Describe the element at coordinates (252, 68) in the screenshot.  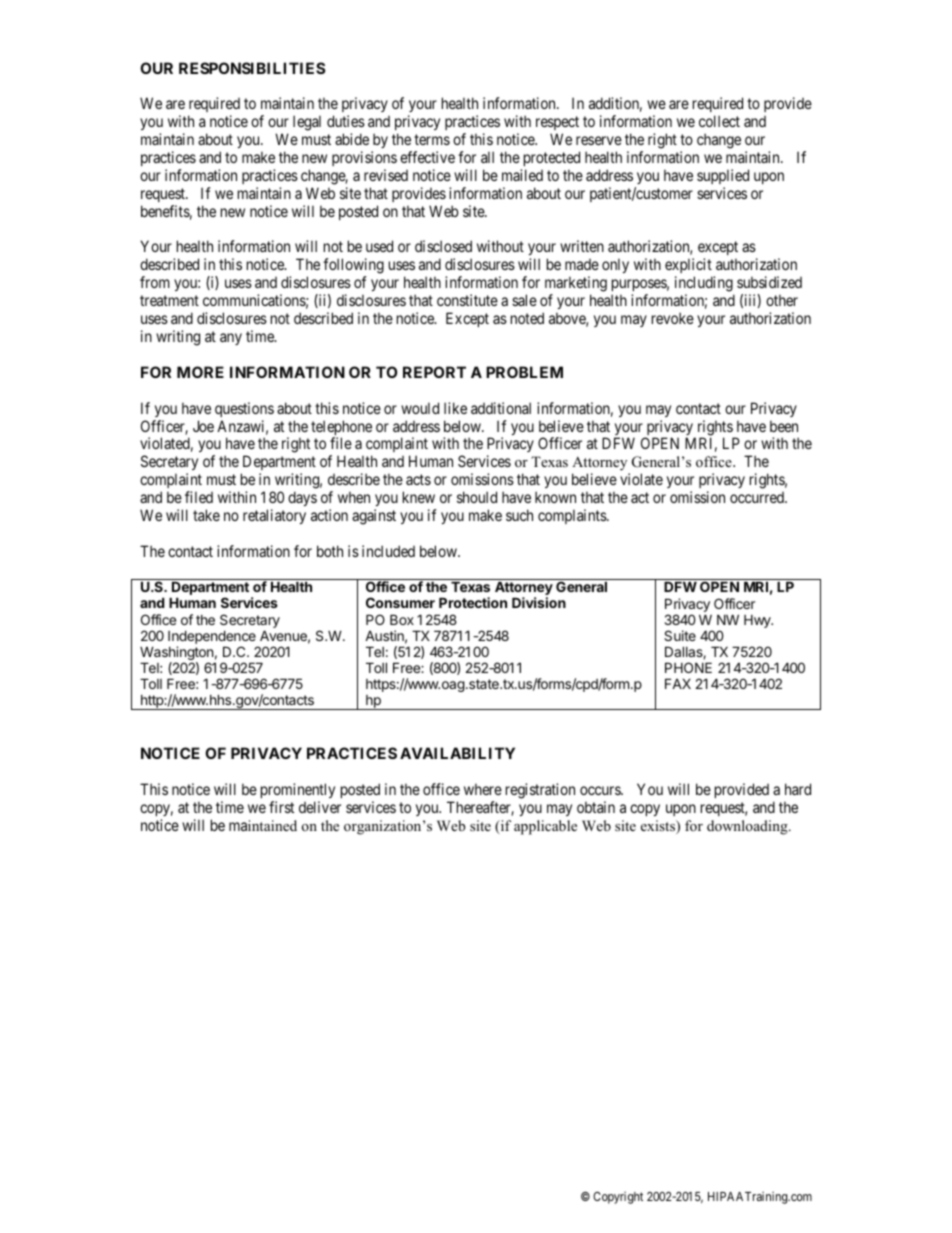
I see `RESPONSIBILITIES` at that location.
